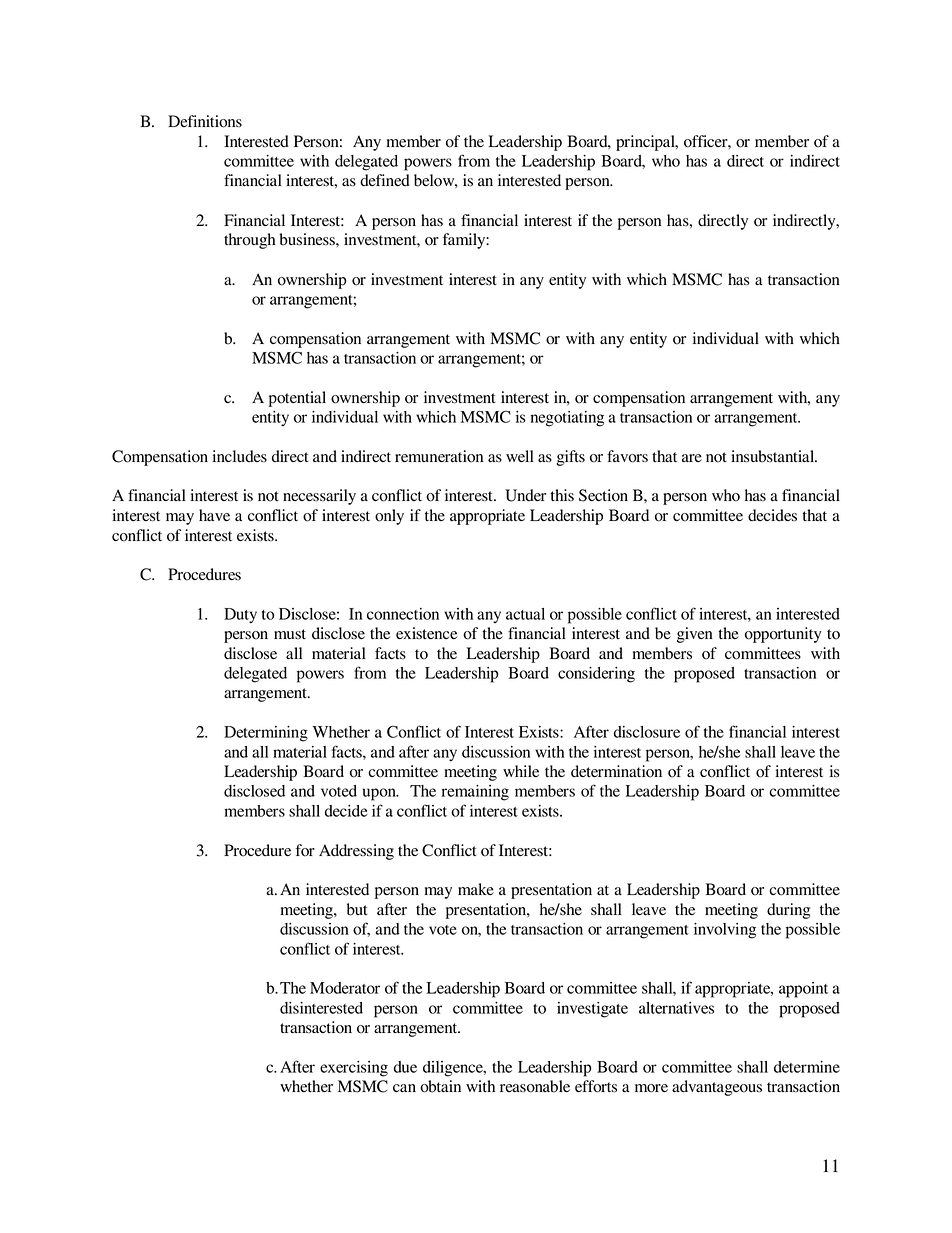 Image resolution: width=952 pixels, height=1233 pixels. What do you see at coordinates (695, 635) in the image?
I see `given` at bounding box center [695, 635].
